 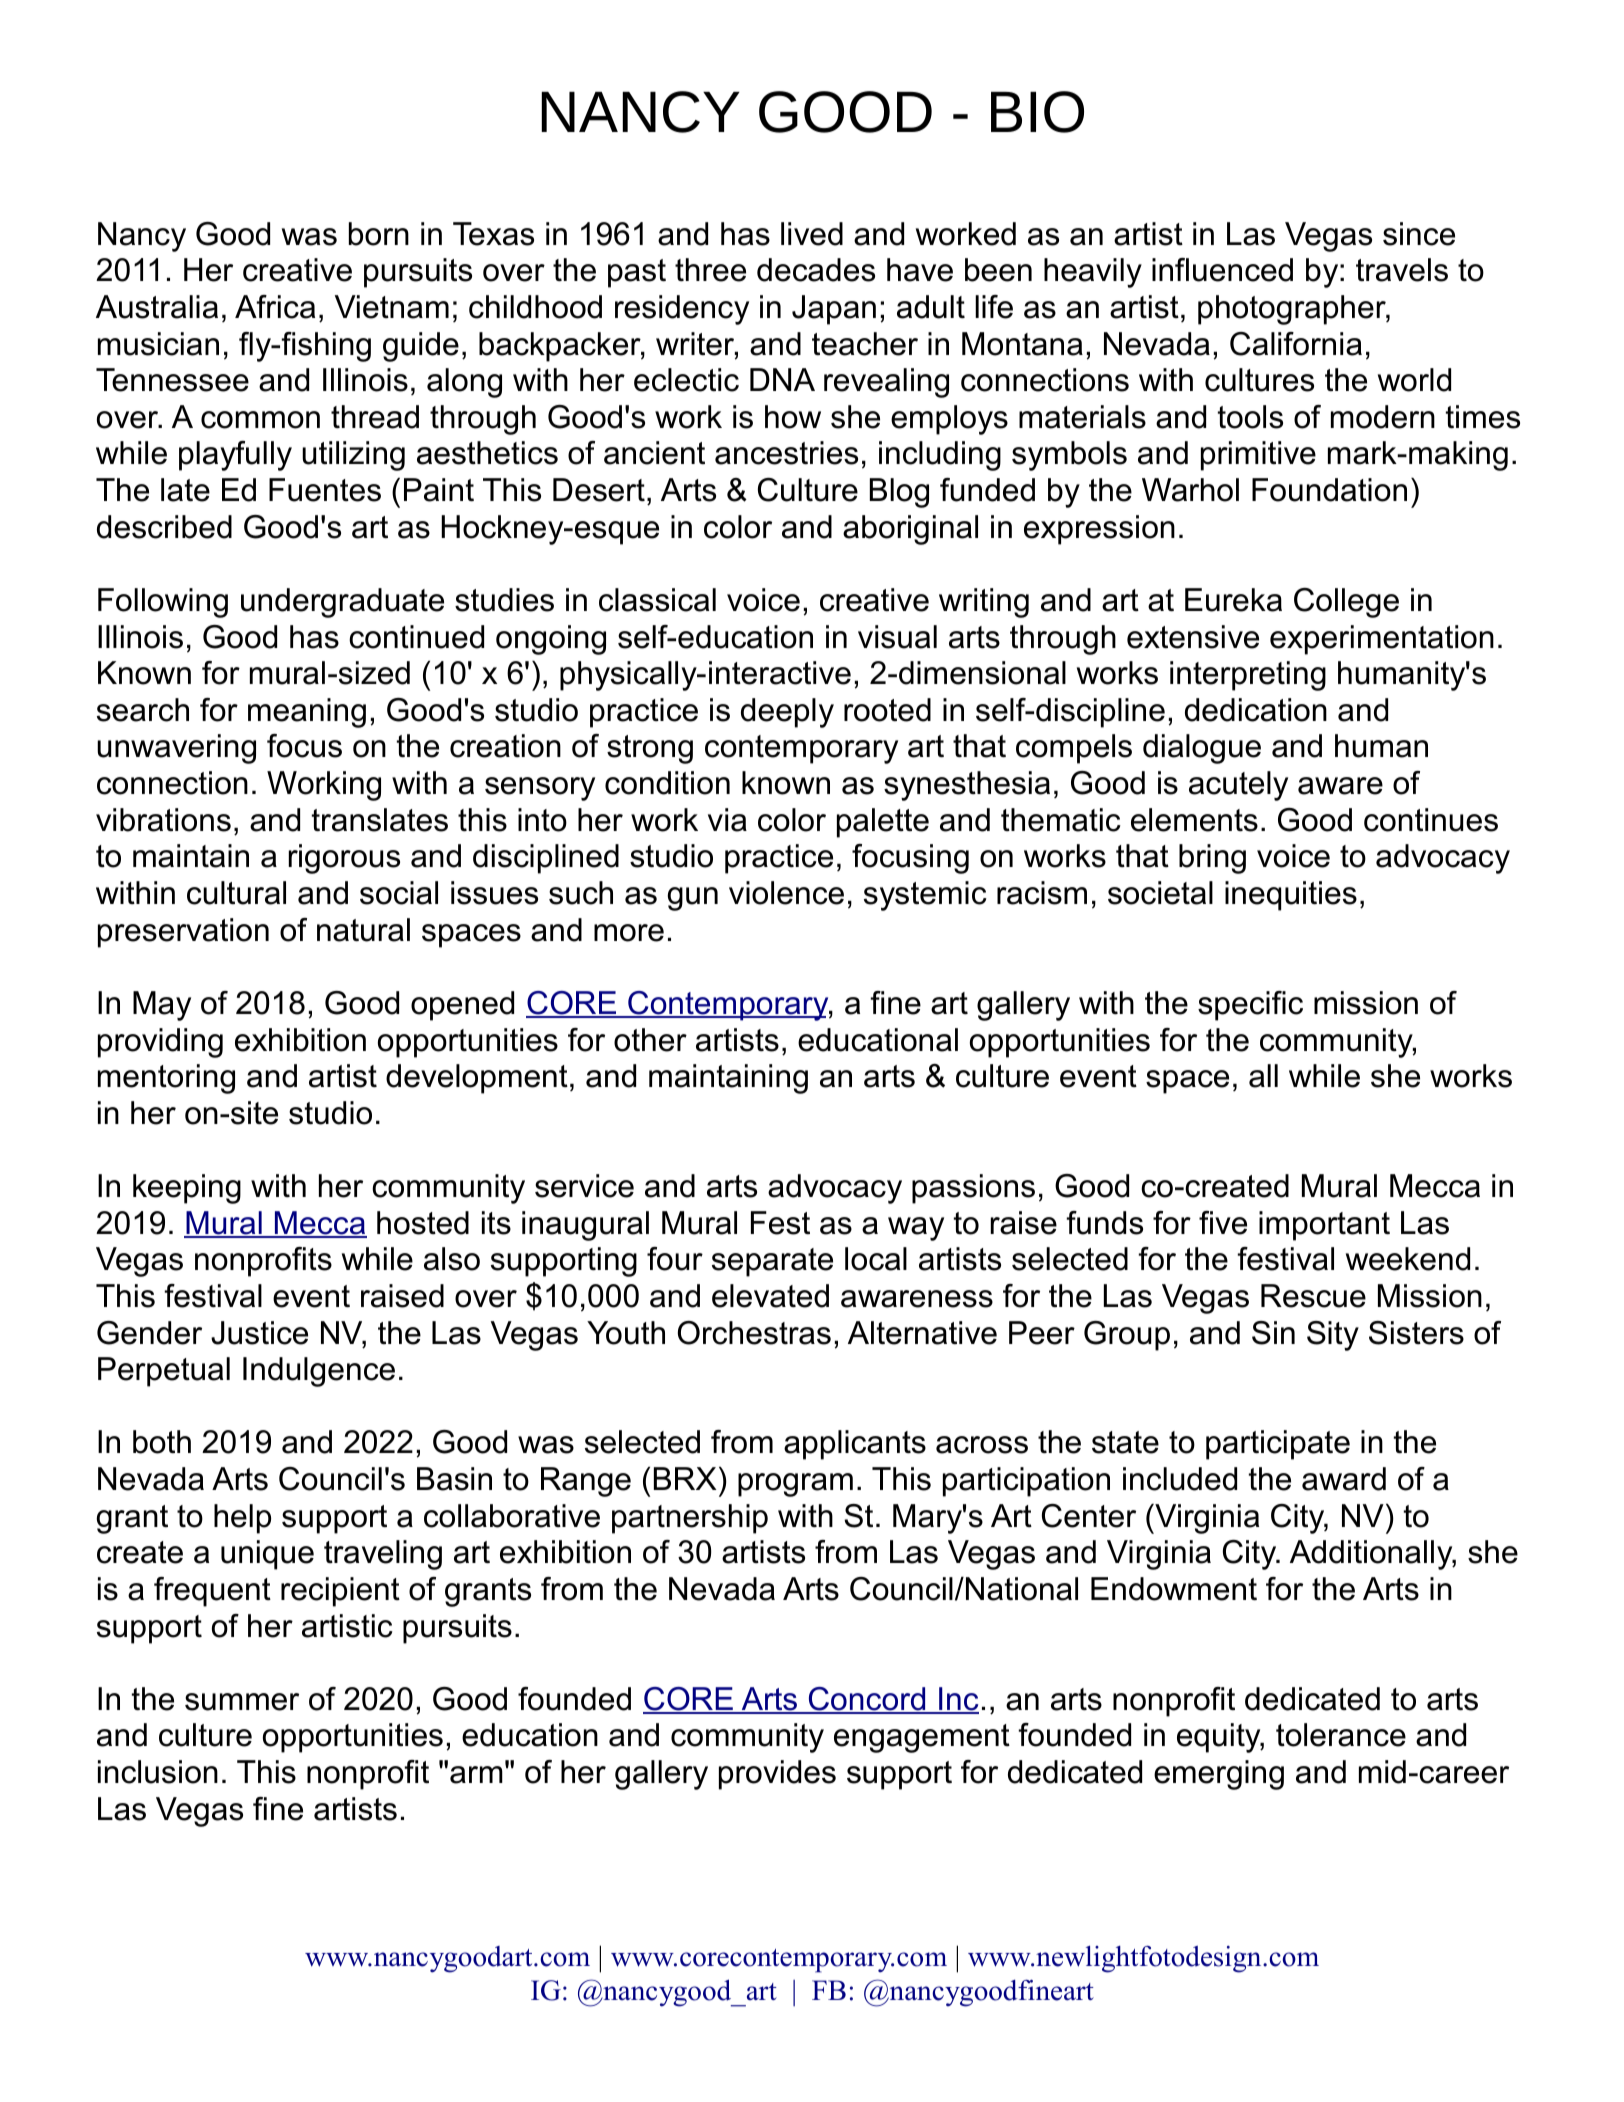 What do you see at coordinates (307, 713) in the document?
I see `meaning` at bounding box center [307, 713].
